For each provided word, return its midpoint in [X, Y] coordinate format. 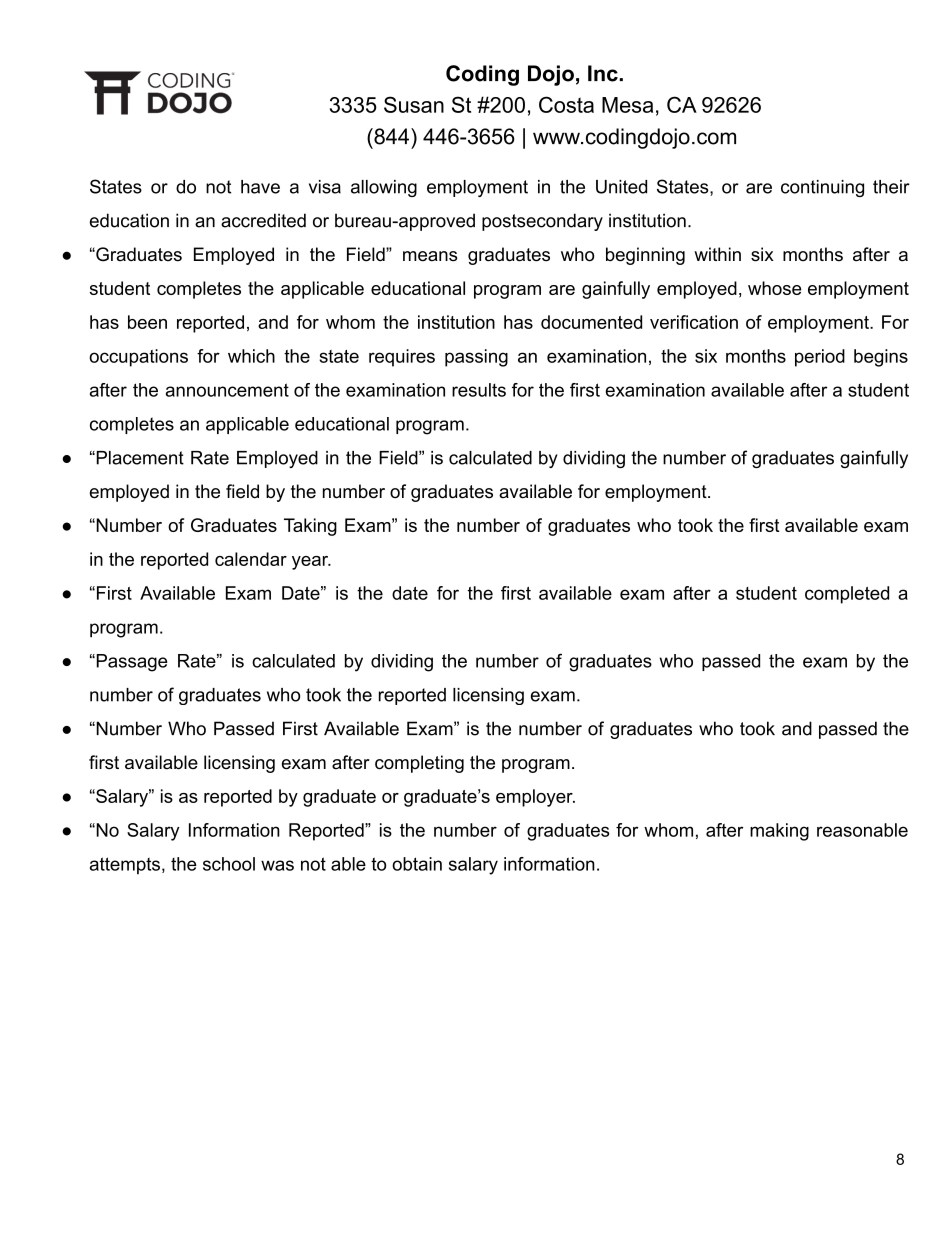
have [260, 187]
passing [476, 358]
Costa [566, 104]
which [251, 356]
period [820, 358]
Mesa [627, 105]
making [779, 832]
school [229, 864]
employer [535, 798]
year [311, 563]
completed [847, 595]
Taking [310, 527]
